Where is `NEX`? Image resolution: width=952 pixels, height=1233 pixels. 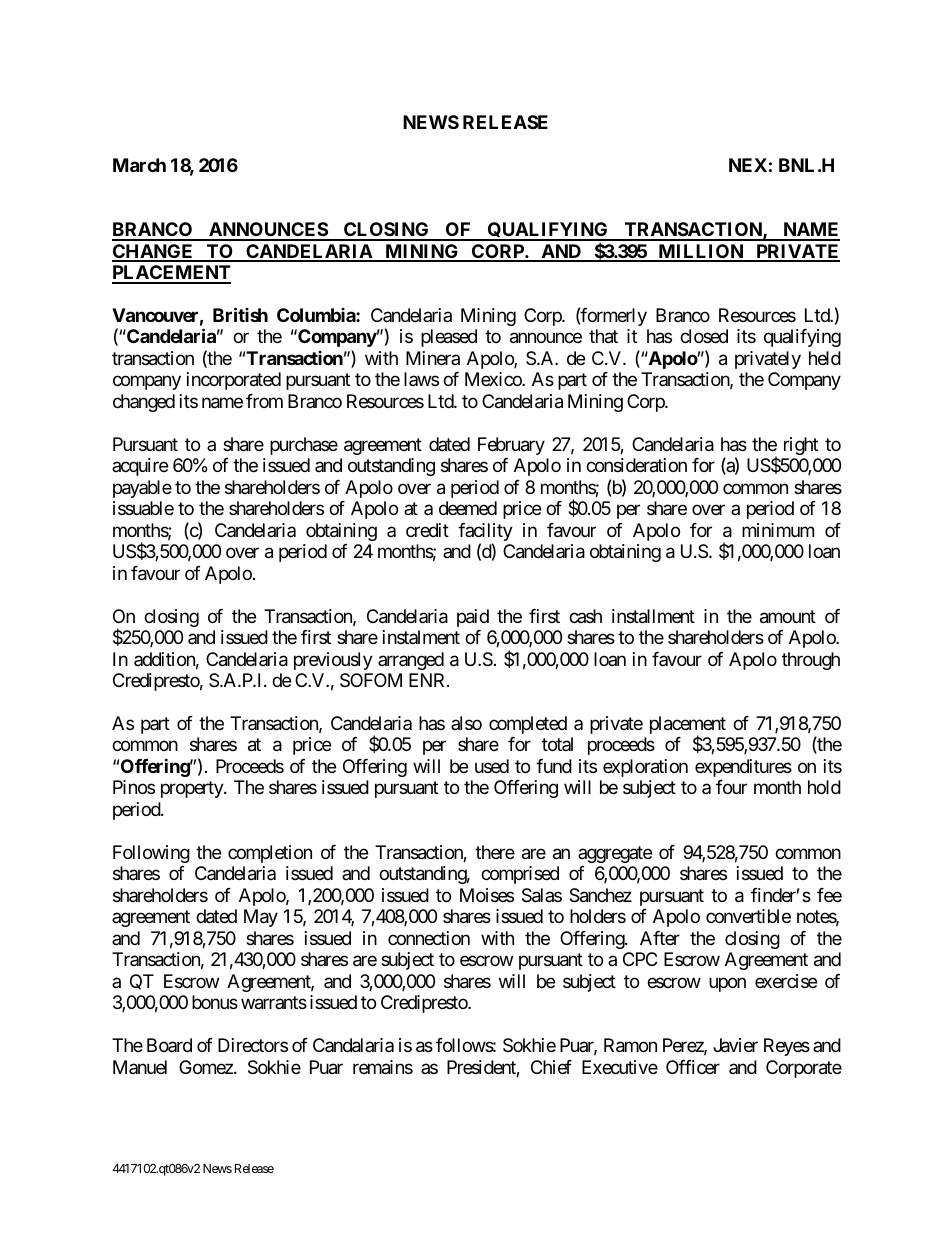 NEX is located at coordinates (748, 165).
